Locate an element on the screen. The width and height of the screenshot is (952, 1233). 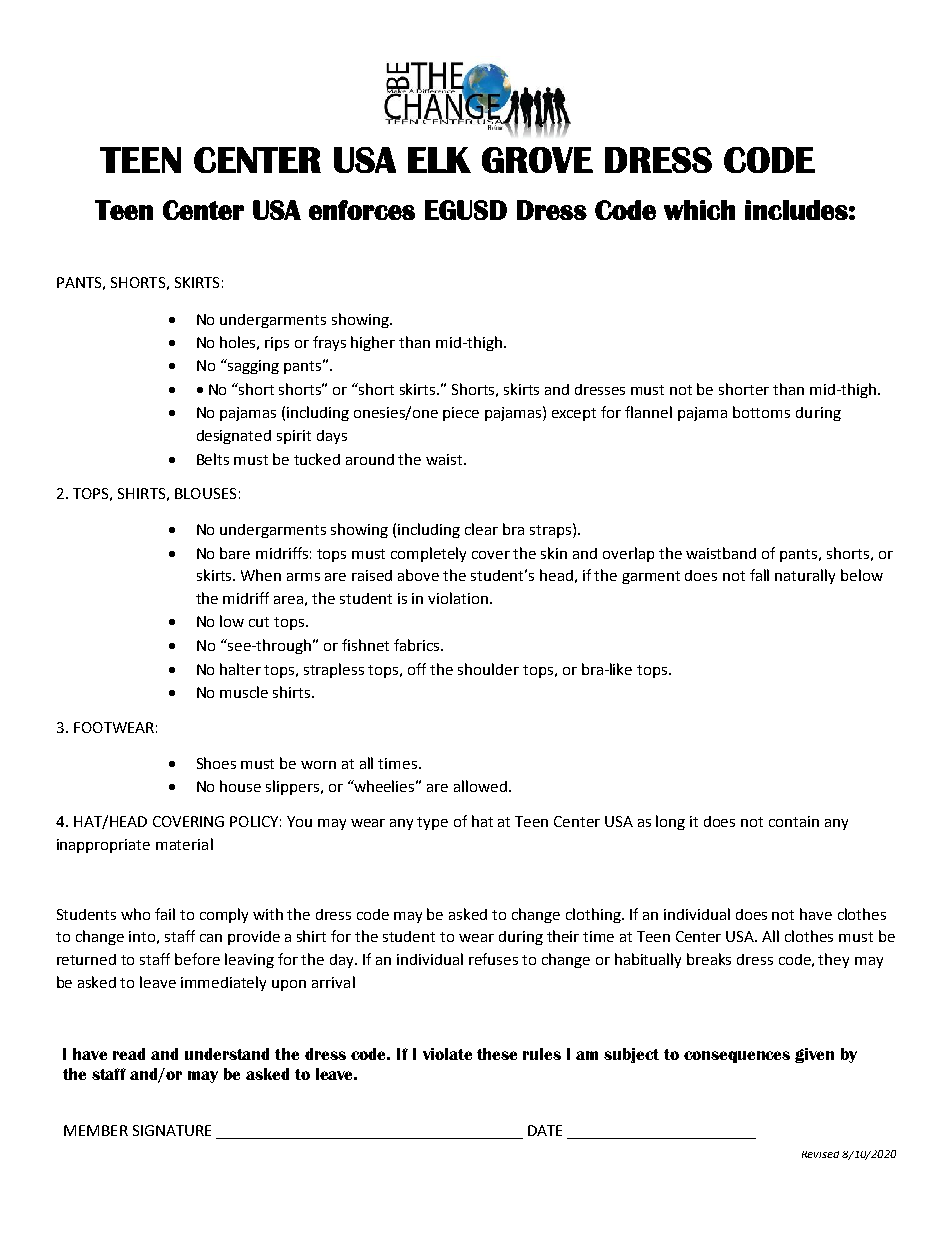
enforces is located at coordinates (362, 210).
